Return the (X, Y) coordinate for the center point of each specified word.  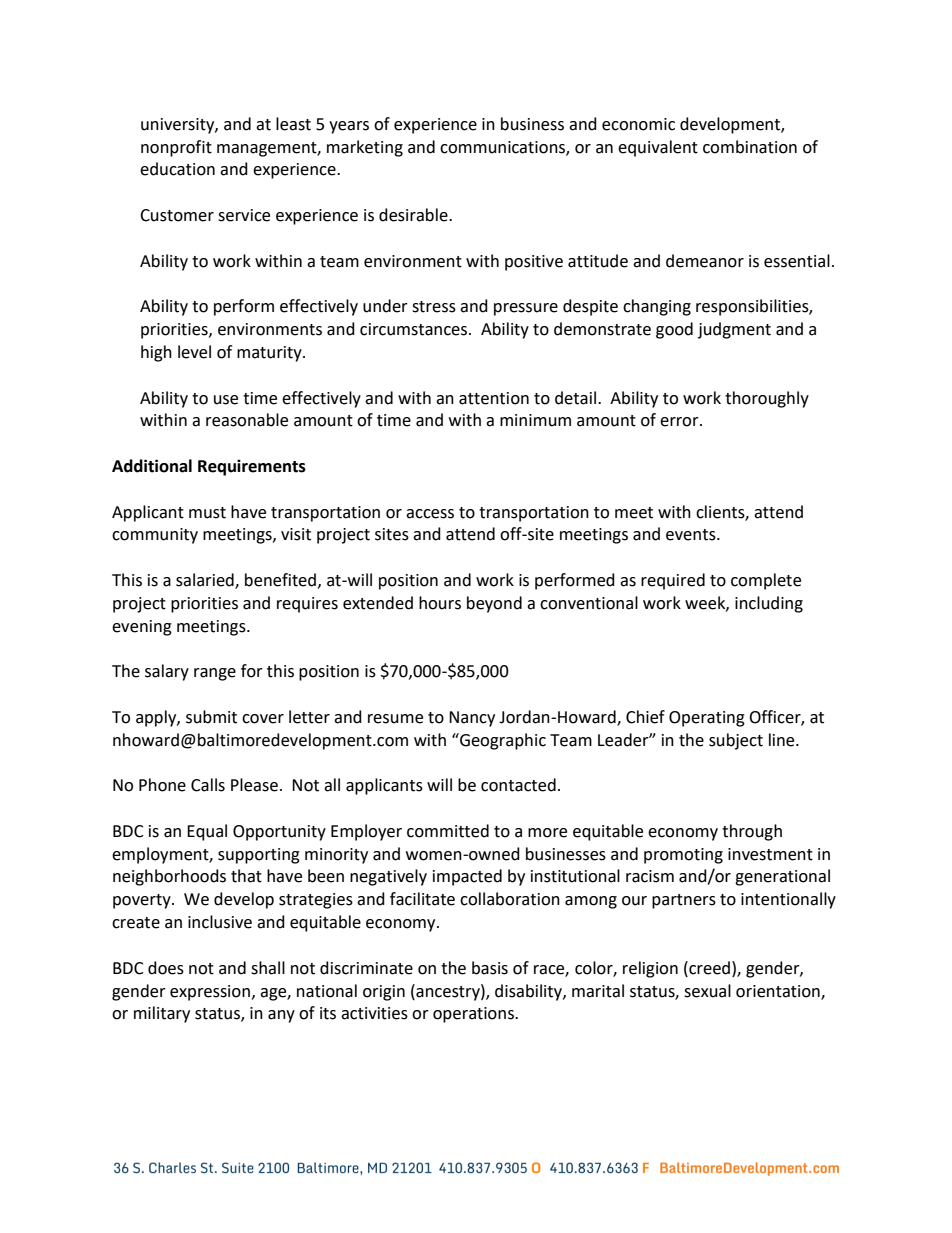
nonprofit (176, 148)
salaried (206, 581)
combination (750, 147)
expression (210, 993)
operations (474, 1015)
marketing (365, 148)
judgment (734, 330)
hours (440, 603)
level (194, 352)
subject (736, 741)
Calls (208, 785)
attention (494, 398)
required (673, 581)
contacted (518, 785)
